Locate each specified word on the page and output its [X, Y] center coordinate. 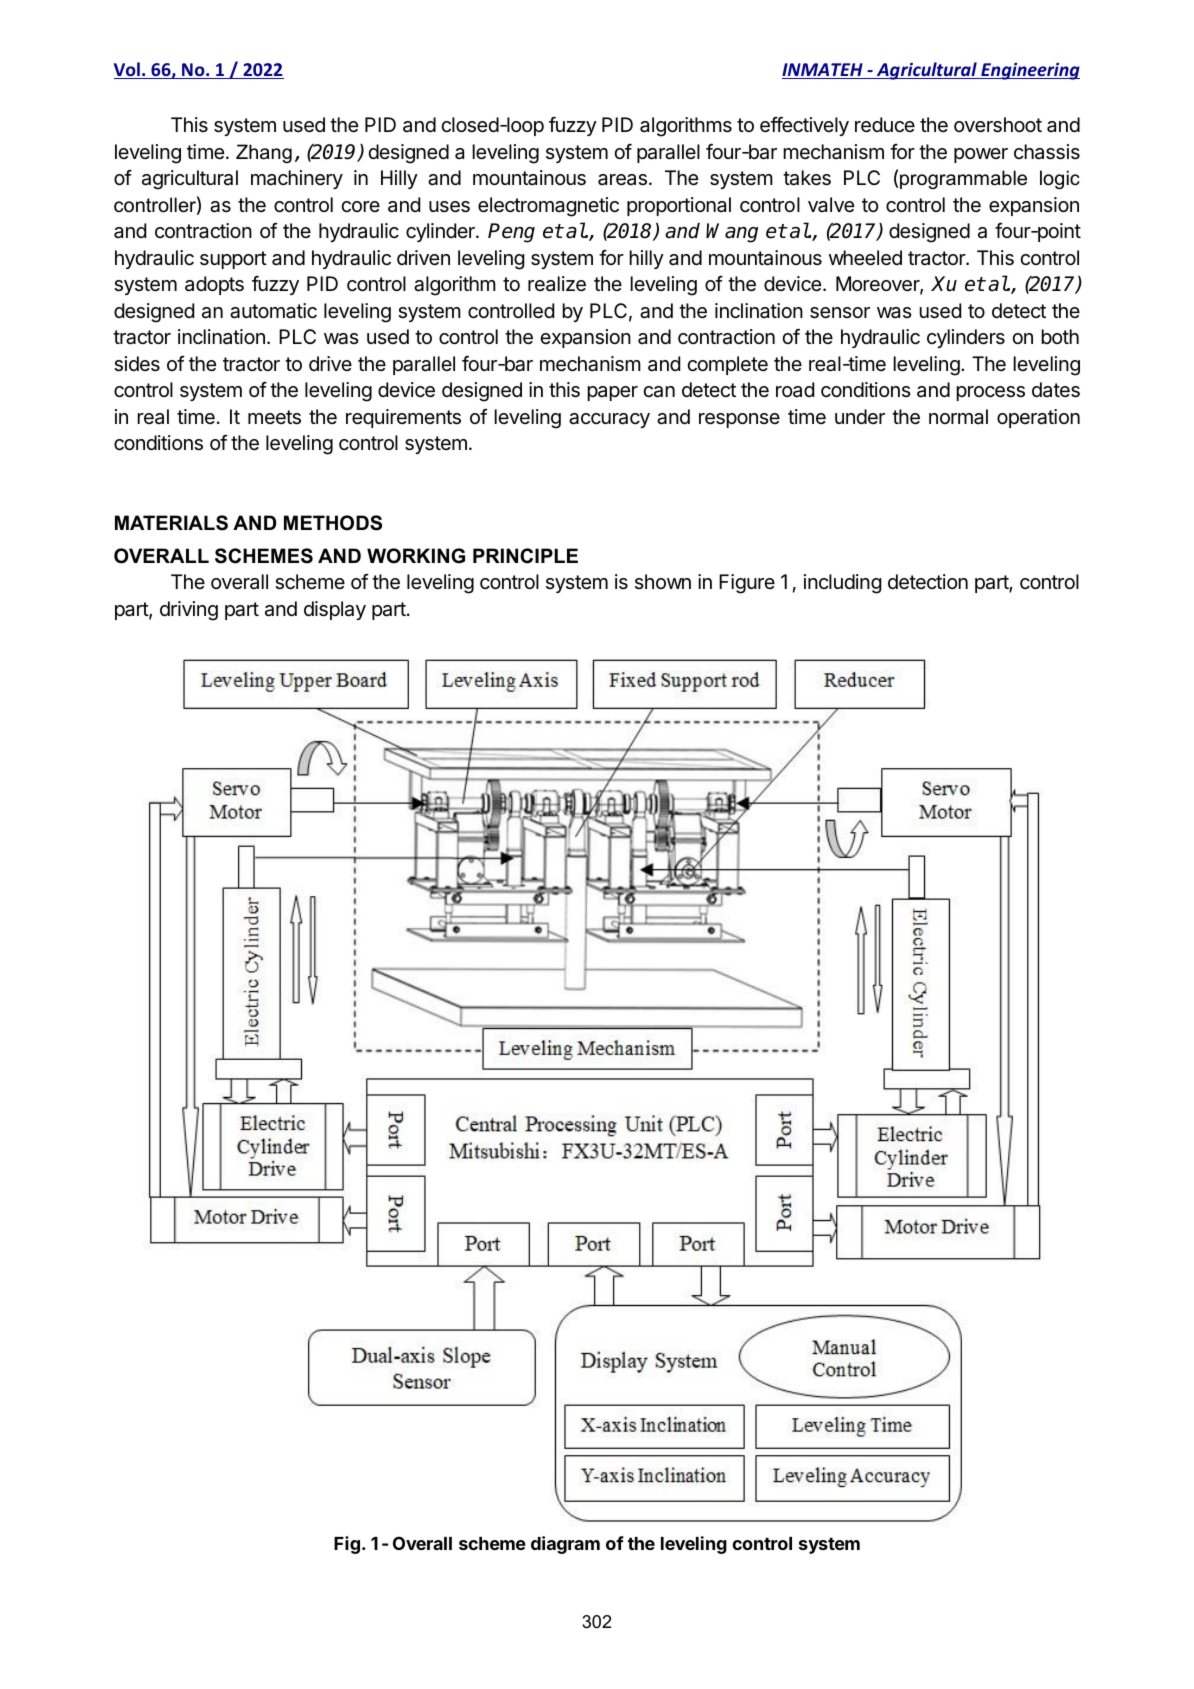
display [335, 610]
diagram [565, 1545]
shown [663, 581]
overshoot [998, 125]
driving [189, 611]
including [843, 584]
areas [622, 180]
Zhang [264, 153]
